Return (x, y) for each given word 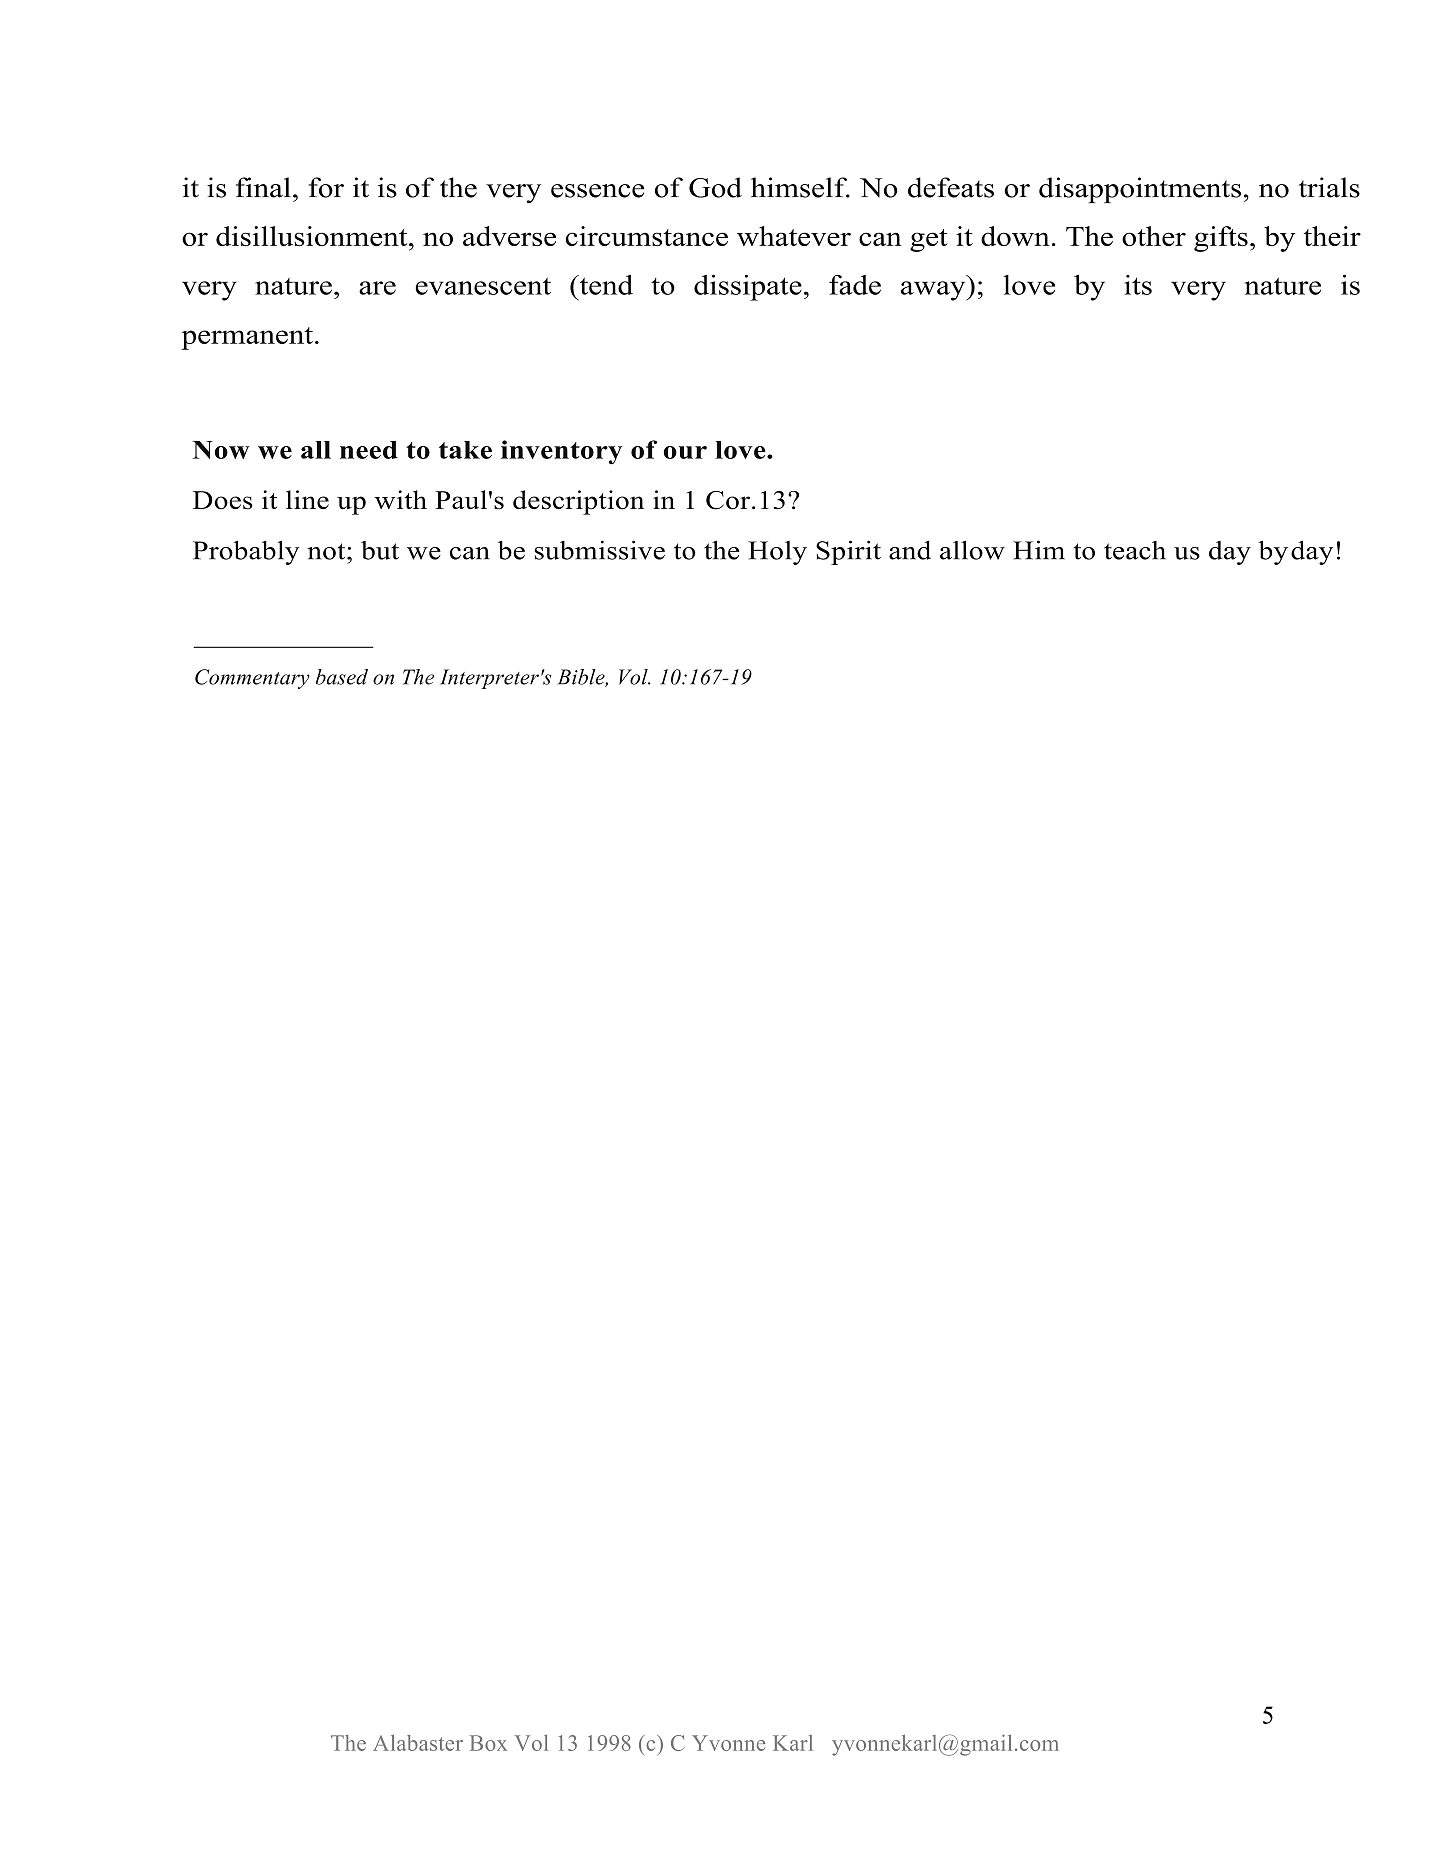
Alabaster (418, 1743)
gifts (1221, 239)
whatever (794, 236)
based (342, 677)
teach (1135, 550)
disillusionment (313, 236)
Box (488, 1743)
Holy (777, 553)
